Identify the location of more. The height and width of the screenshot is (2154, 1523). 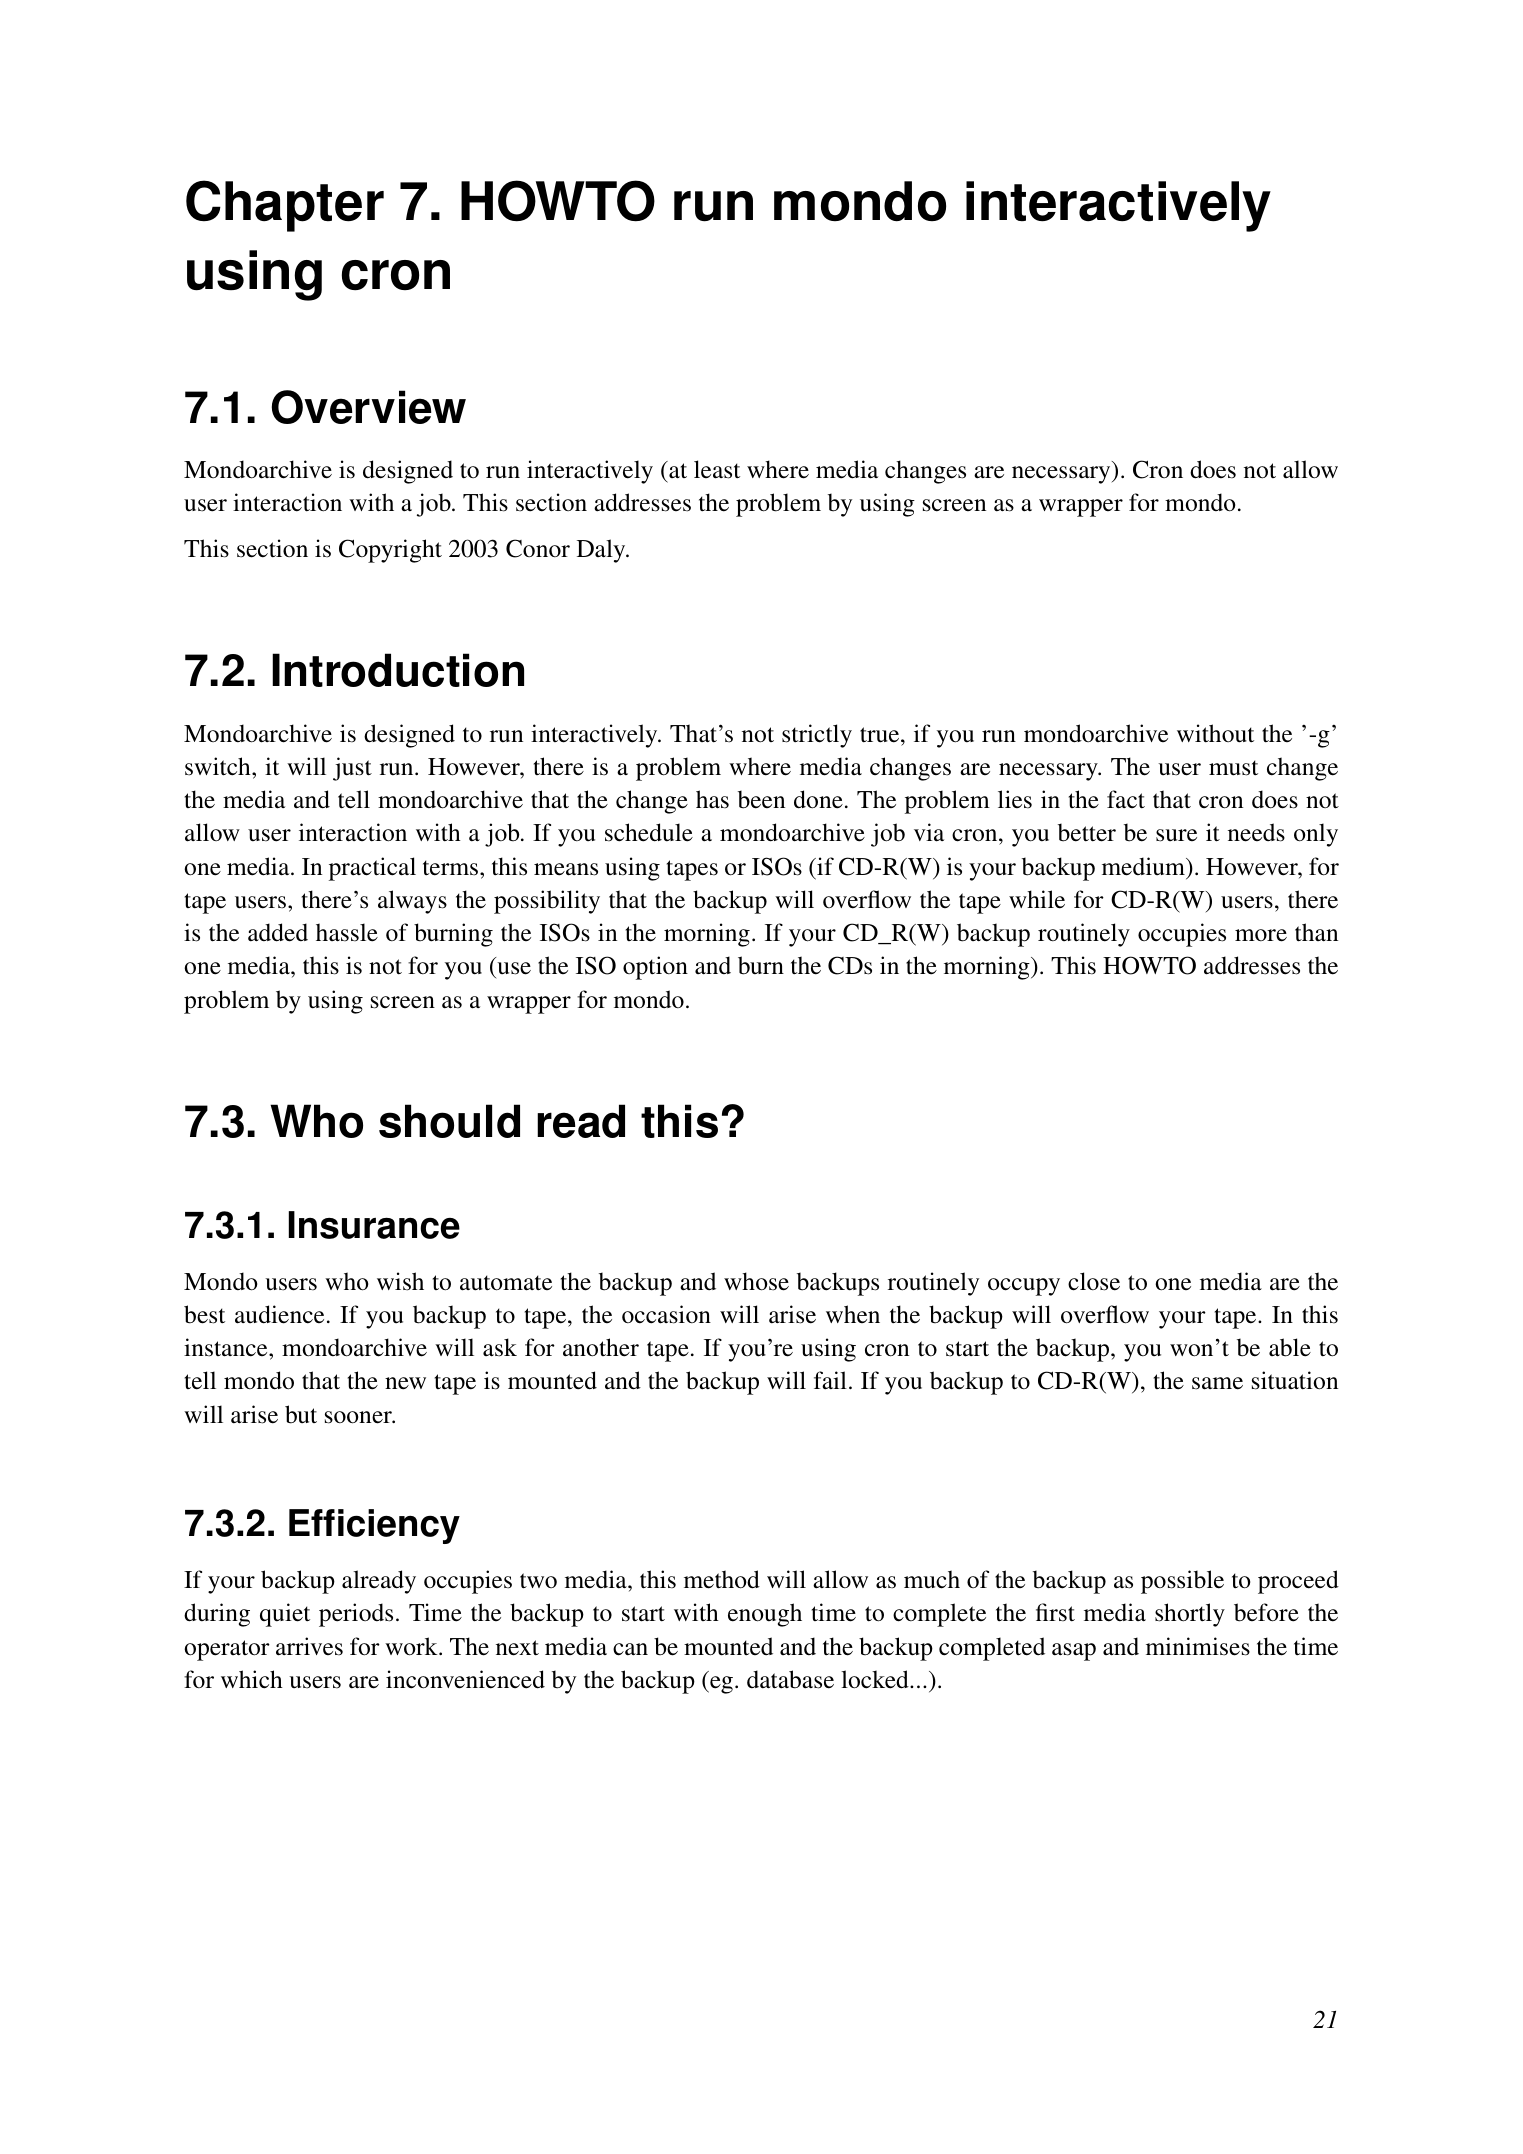
(1261, 935).
